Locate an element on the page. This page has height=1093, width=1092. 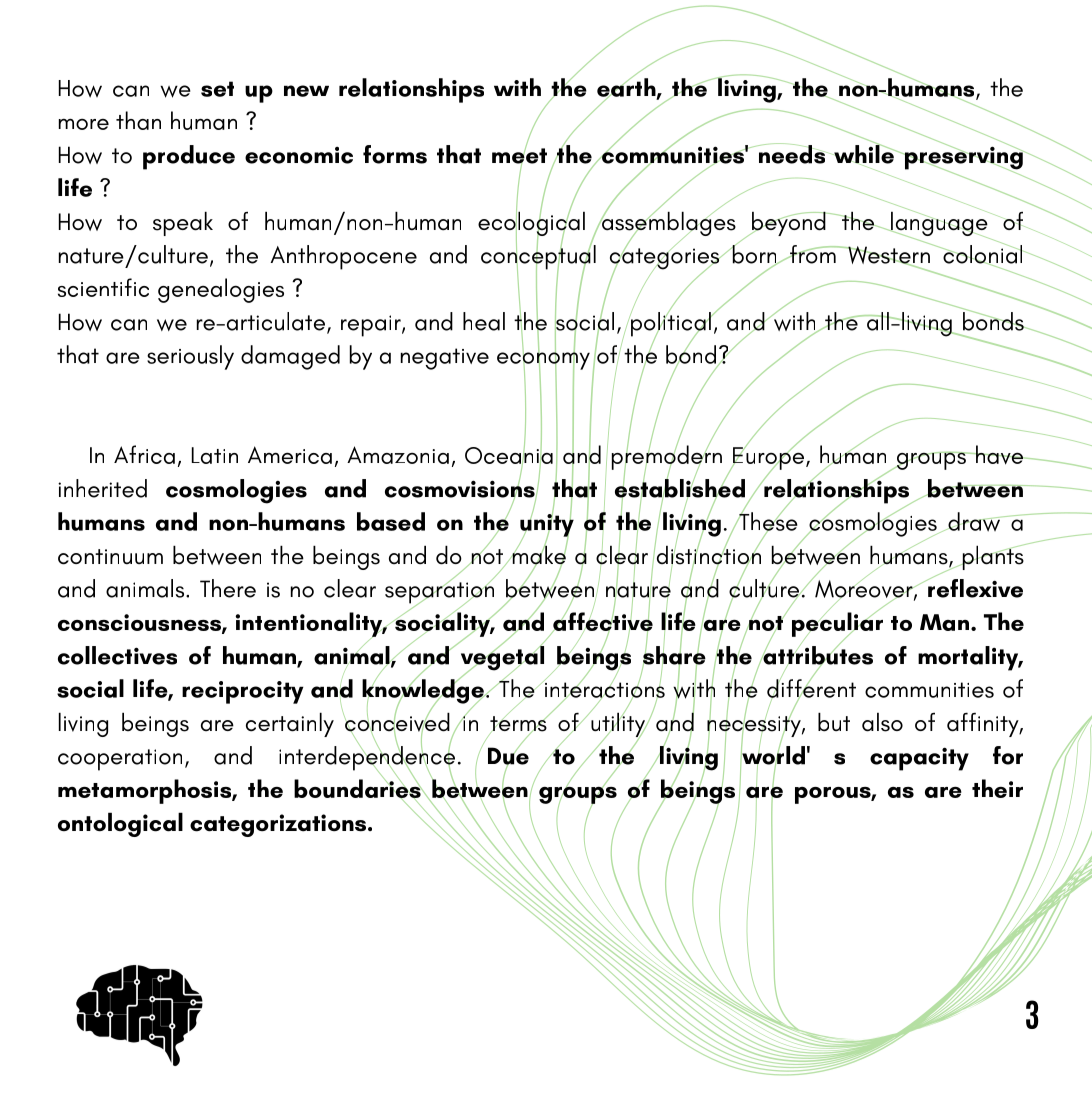
speak is located at coordinates (183, 223).
